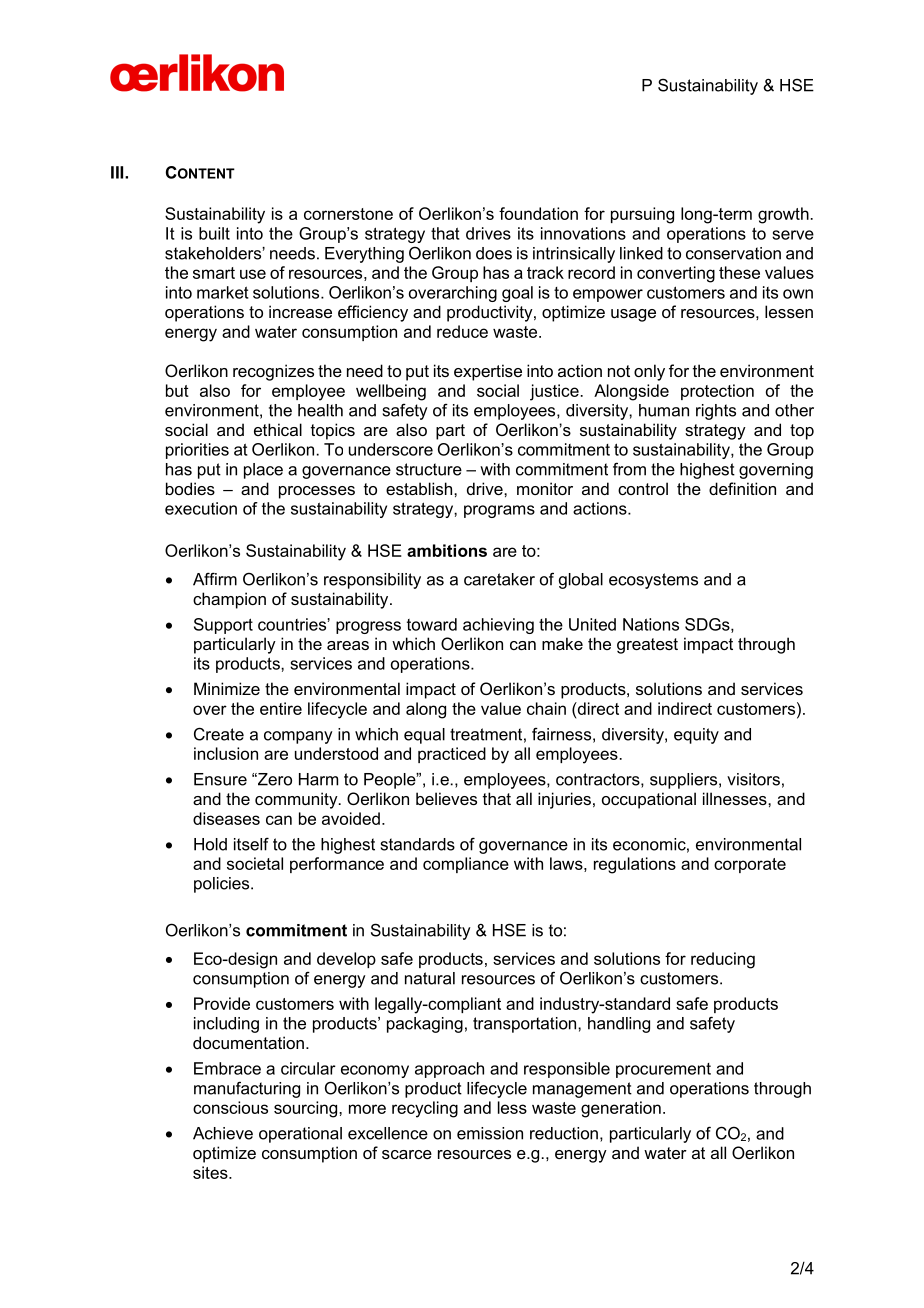  I want to click on does, so click(494, 253).
